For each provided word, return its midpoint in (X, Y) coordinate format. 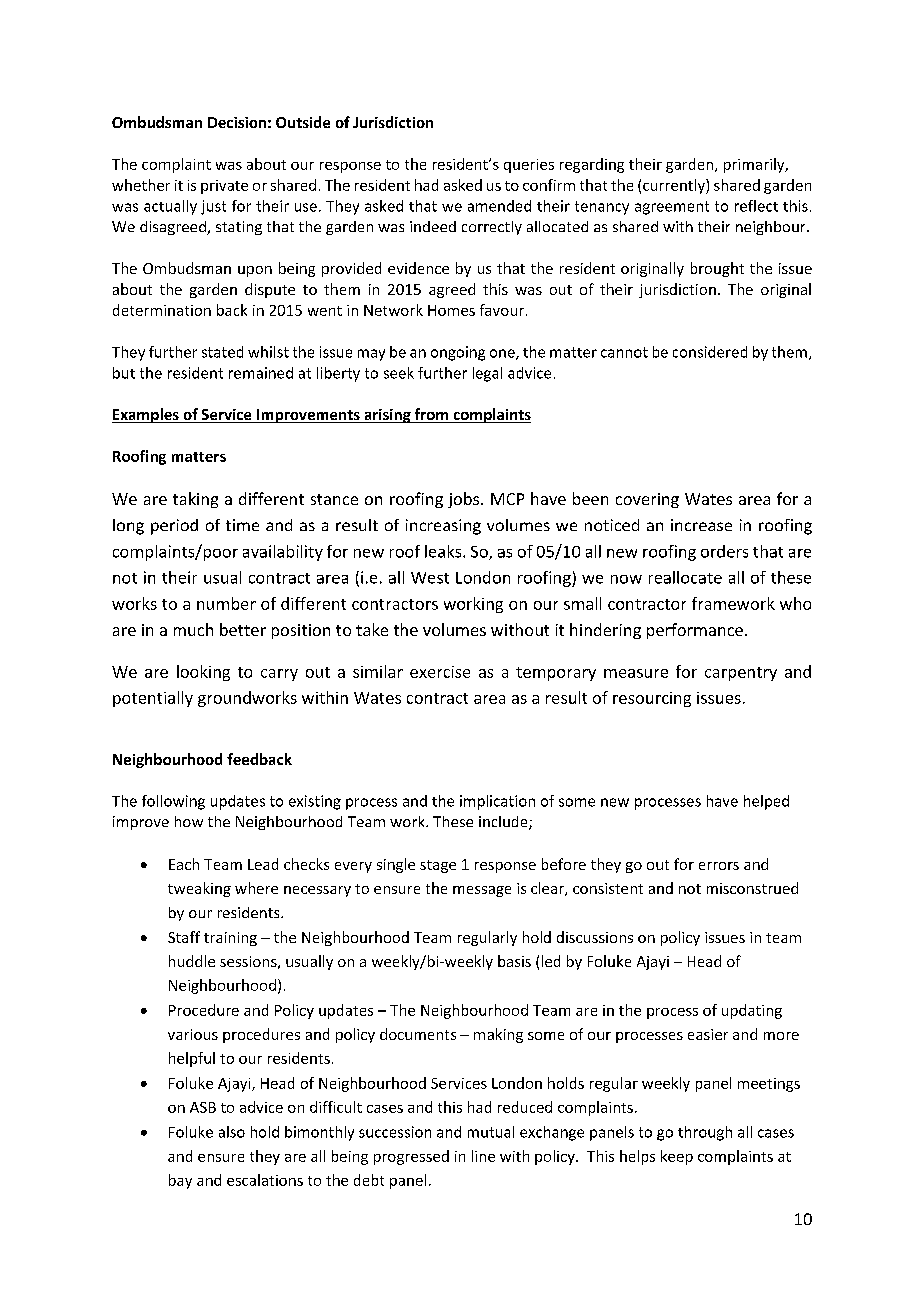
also (232, 1132)
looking (203, 673)
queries (529, 166)
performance (695, 631)
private (224, 187)
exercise (440, 672)
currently (675, 186)
